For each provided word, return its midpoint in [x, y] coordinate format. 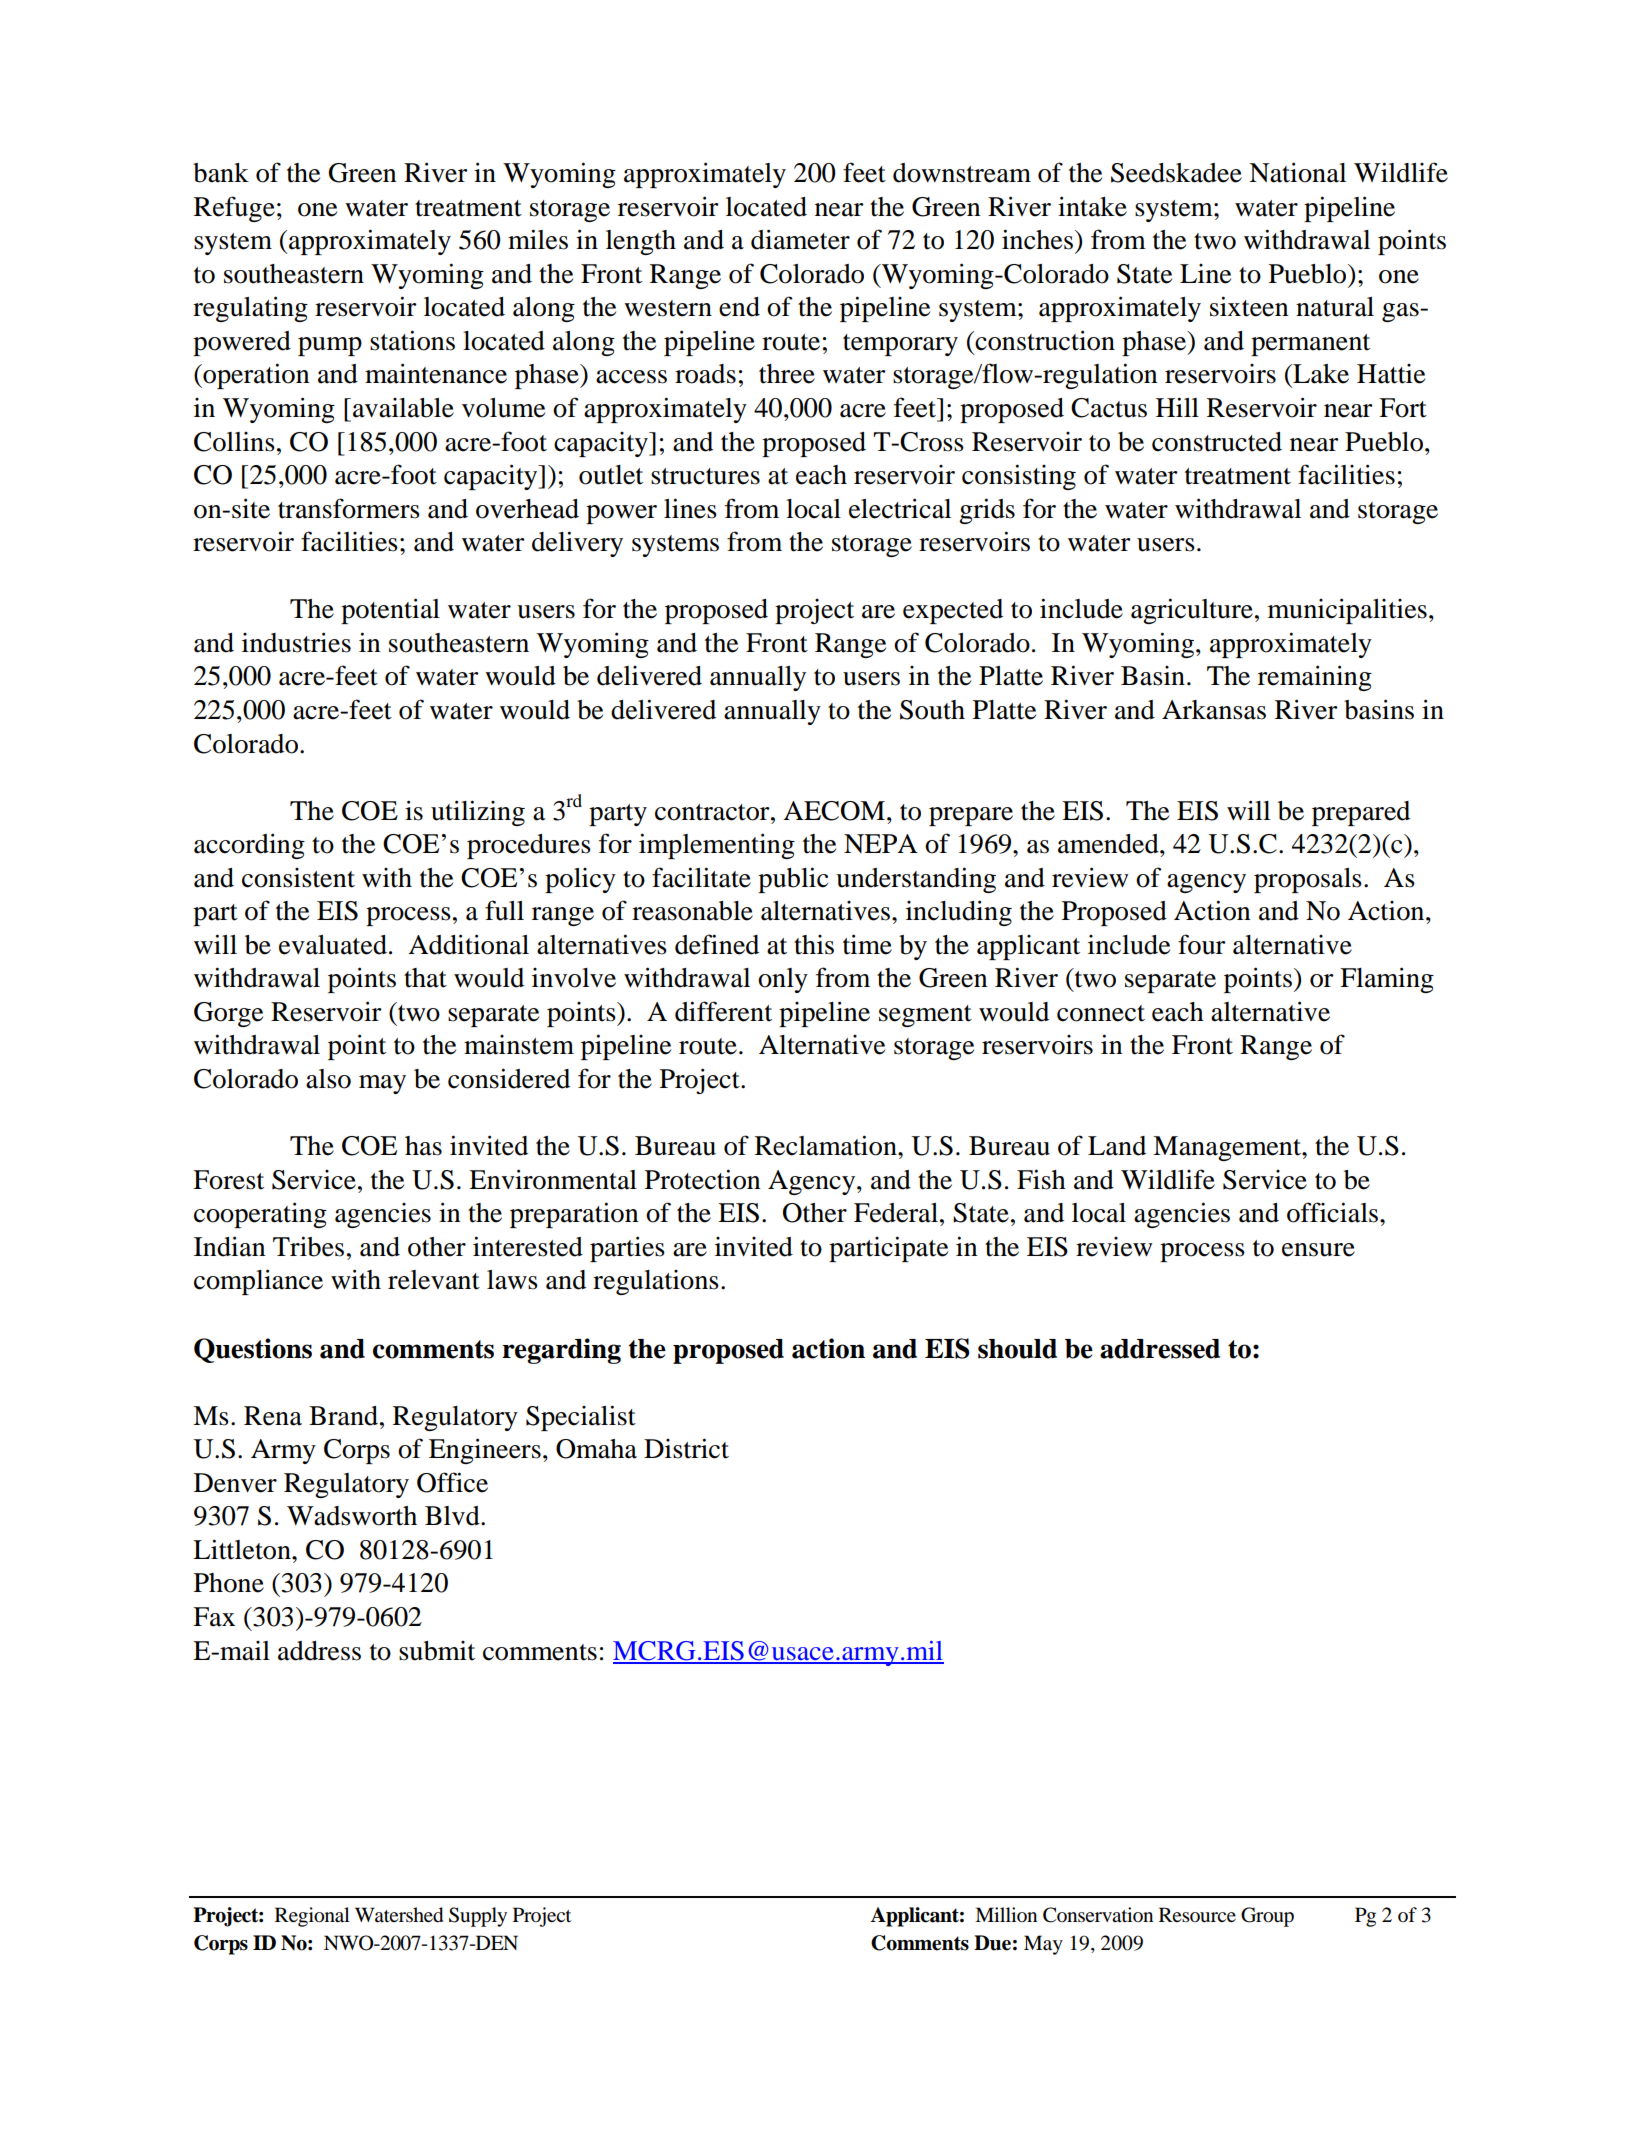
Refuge [234, 209]
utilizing [478, 813]
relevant [434, 1280]
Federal [896, 1213]
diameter [800, 239]
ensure [1318, 1250]
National [1297, 172]
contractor [713, 812]
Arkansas [1214, 710]
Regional [312, 1917]
